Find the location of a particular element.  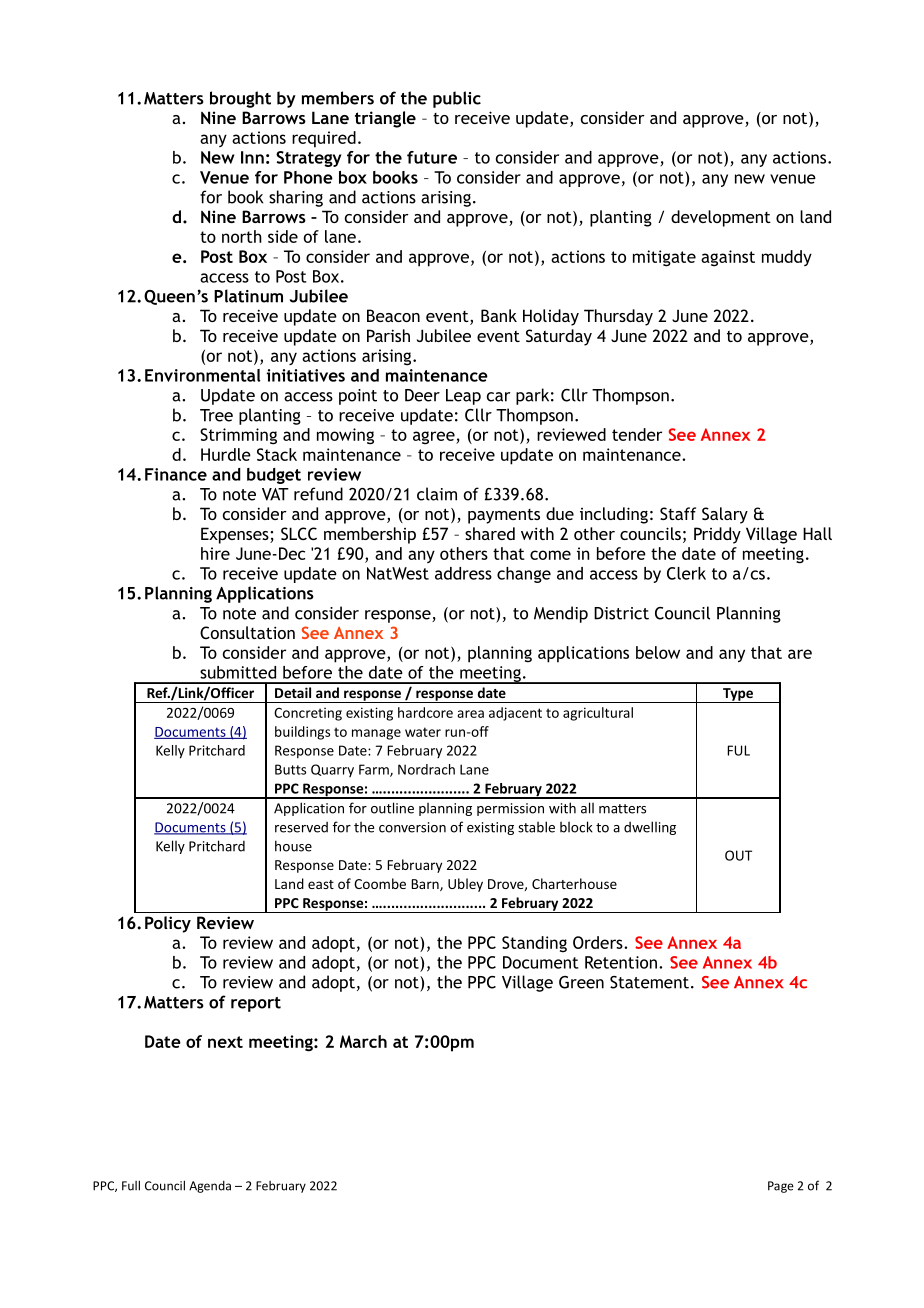

Consultation is located at coordinates (247, 632).
